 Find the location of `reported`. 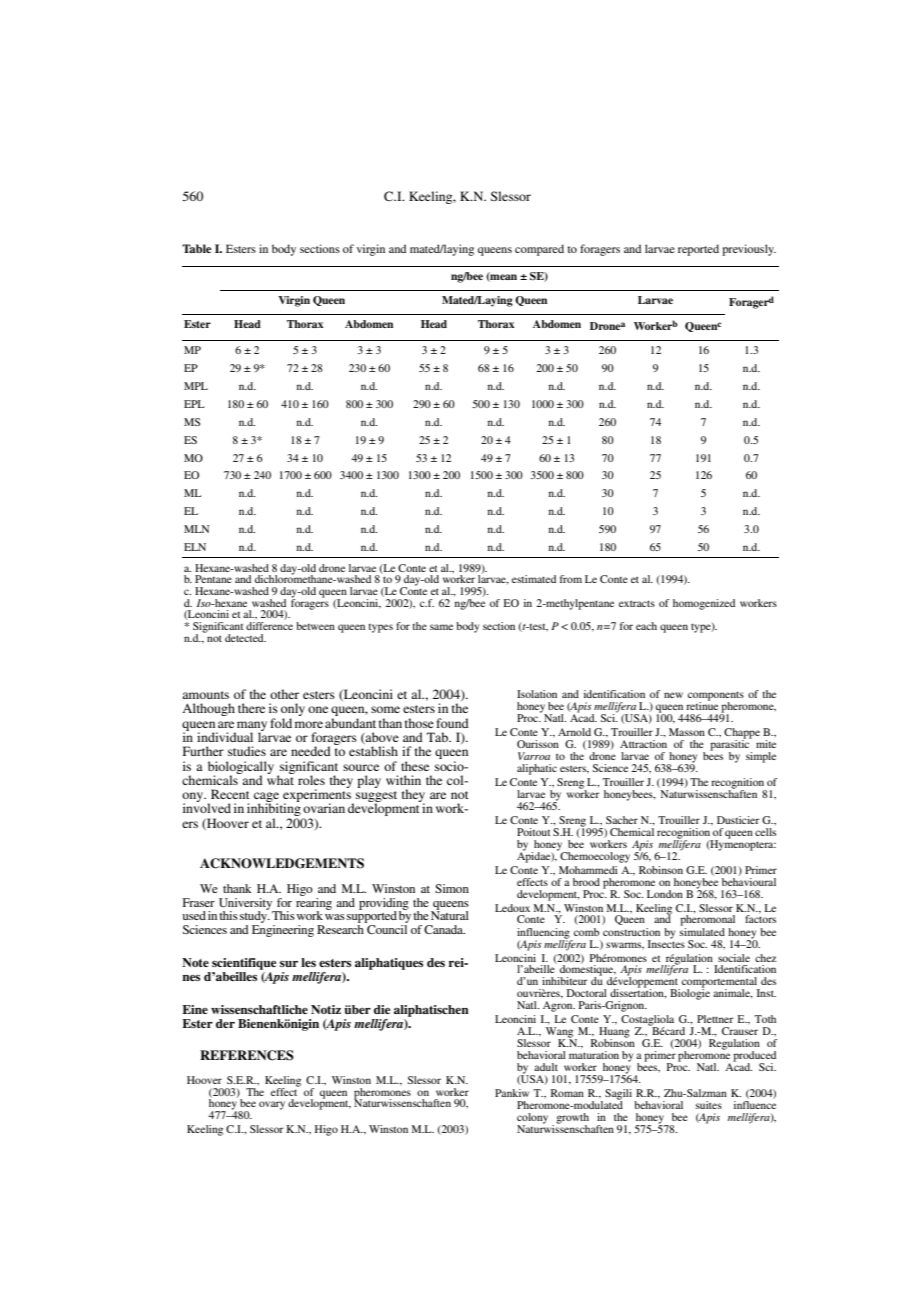

reported is located at coordinates (698, 250).
